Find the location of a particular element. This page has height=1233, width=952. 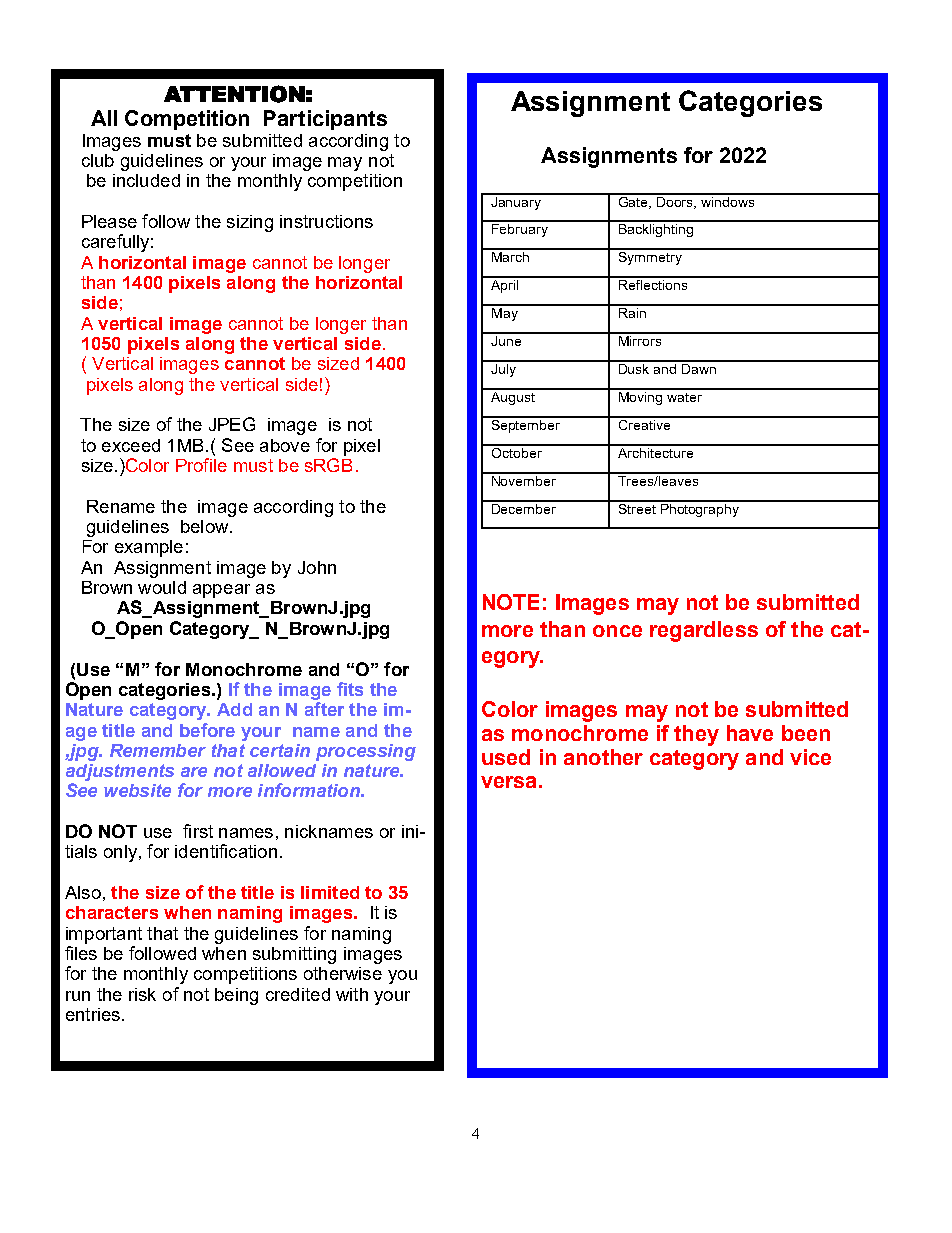

risk is located at coordinates (142, 994).
